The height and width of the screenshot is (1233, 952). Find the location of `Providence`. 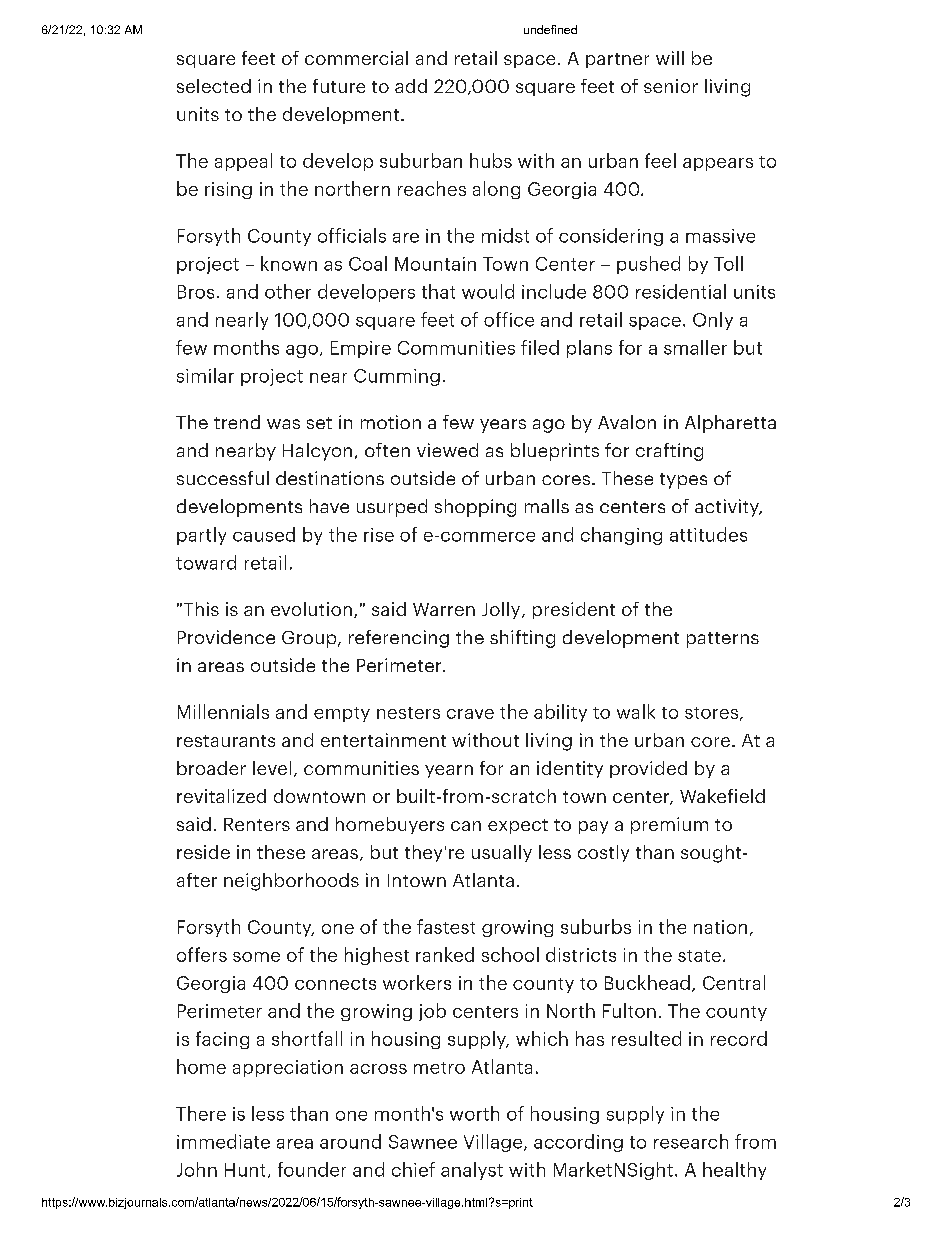

Providence is located at coordinates (226, 637).
